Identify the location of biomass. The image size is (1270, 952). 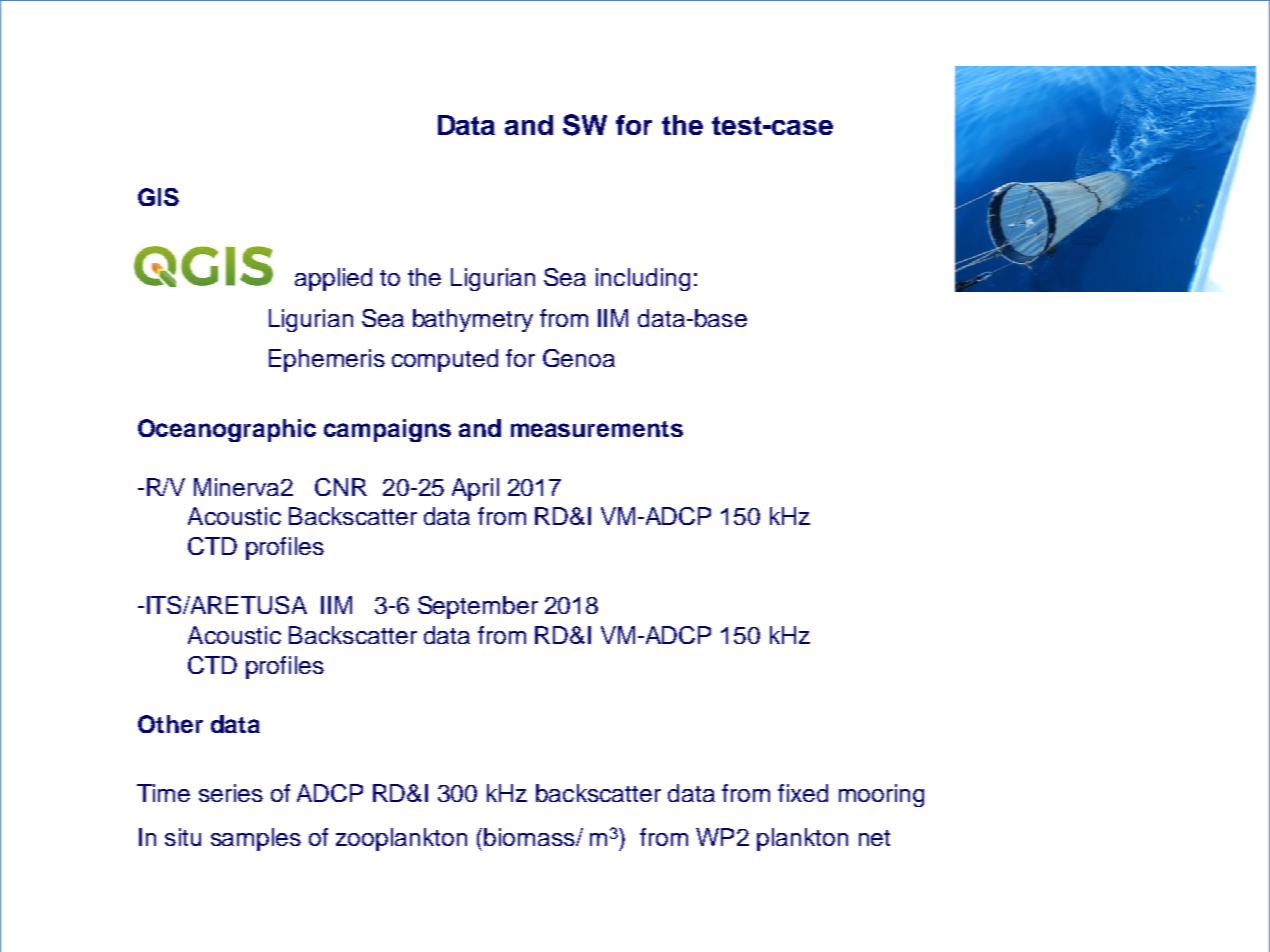
(530, 837).
